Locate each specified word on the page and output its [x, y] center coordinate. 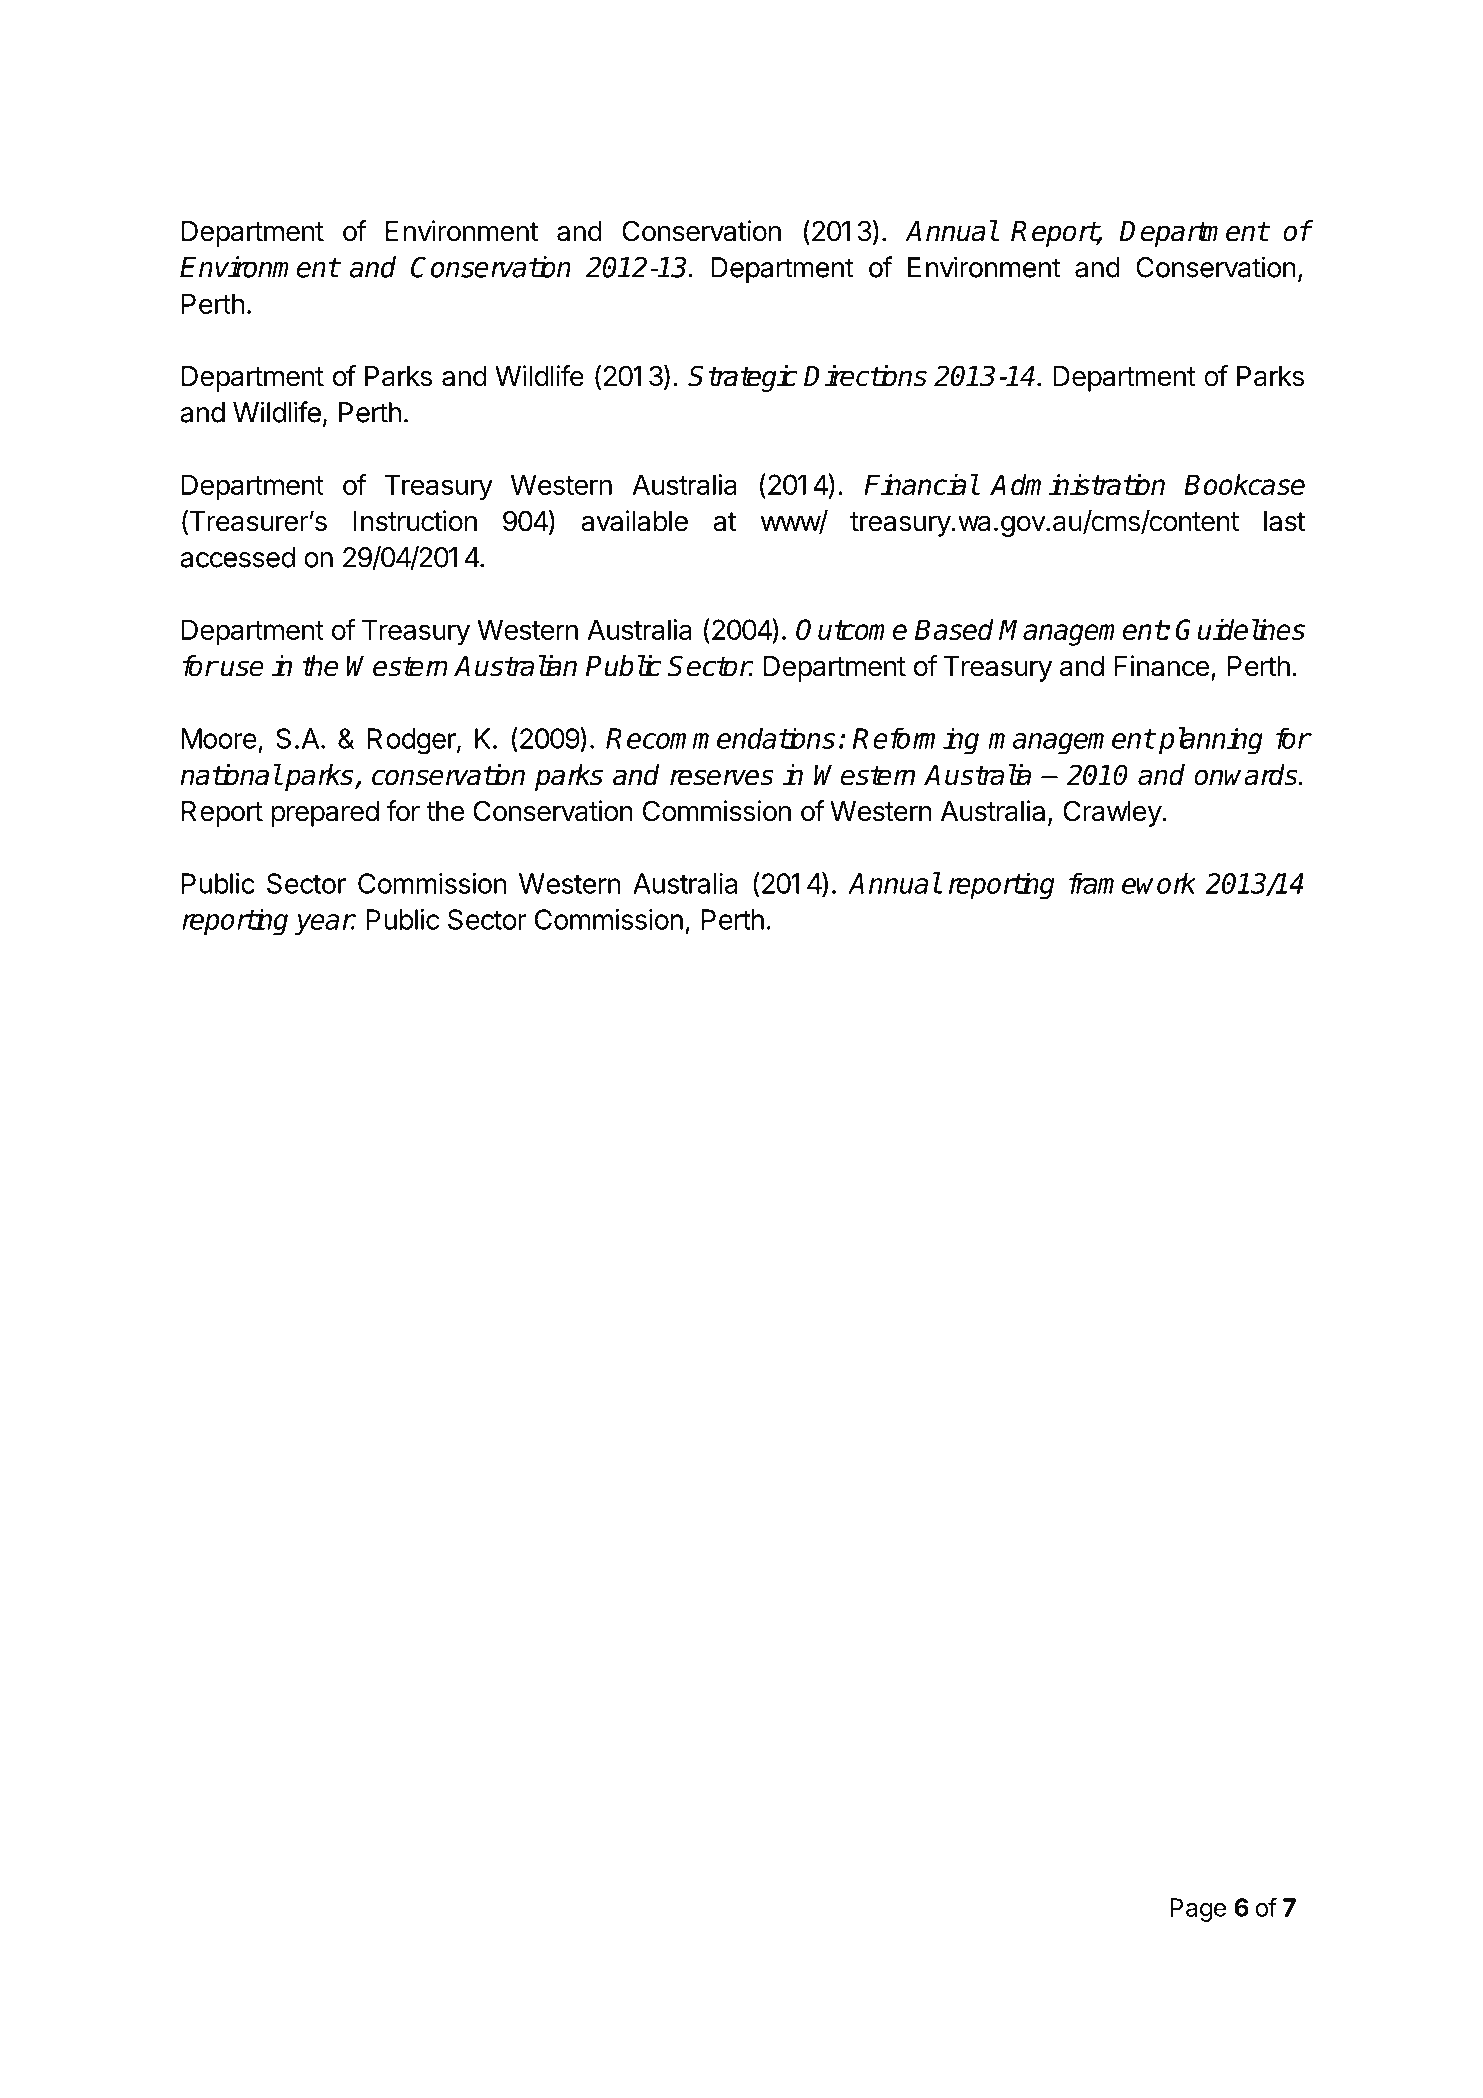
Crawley [1113, 813]
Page [1198, 1910]
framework [1132, 883]
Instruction [415, 521]
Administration [1077, 484]
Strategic [742, 378]
